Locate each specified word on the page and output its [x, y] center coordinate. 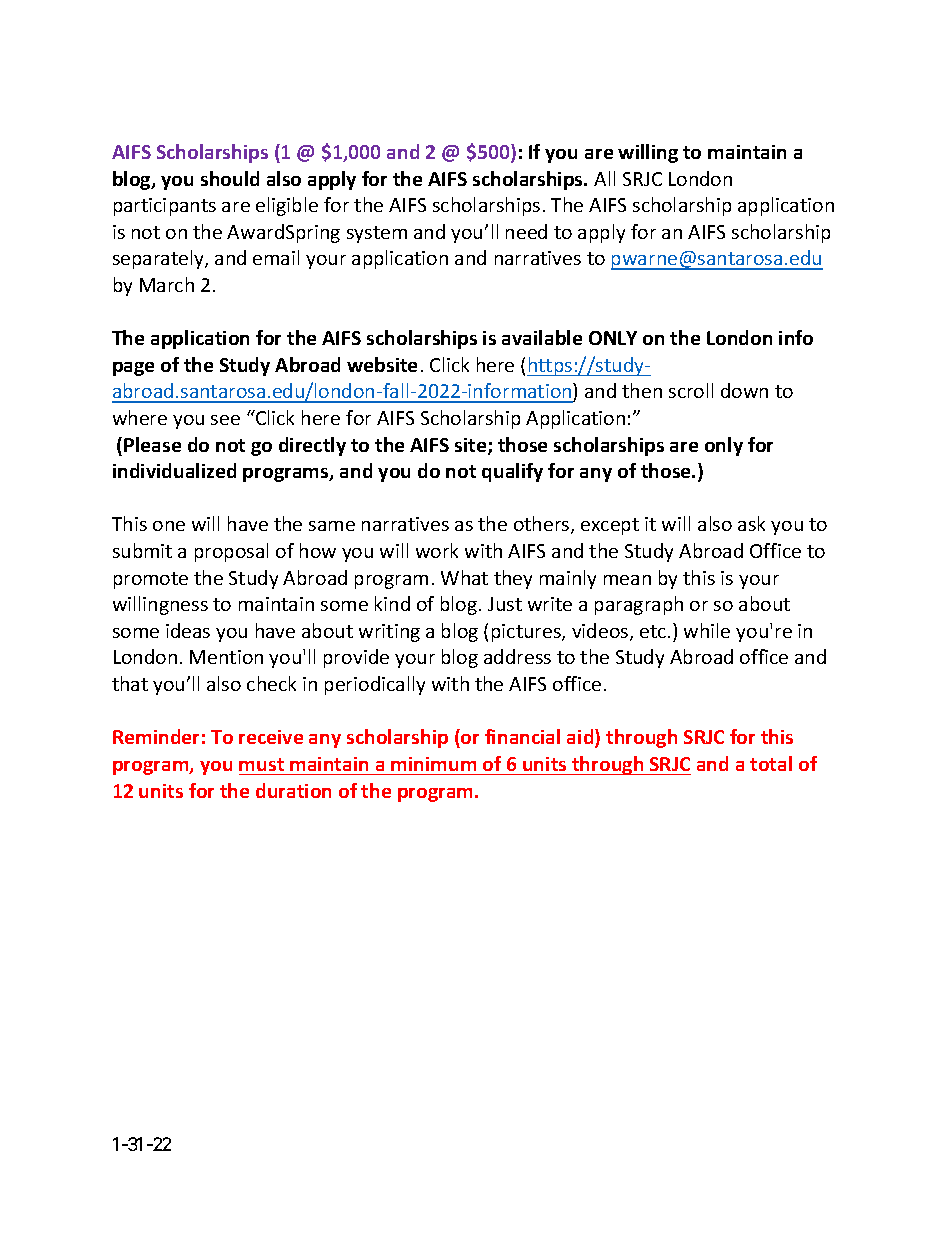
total [771, 763]
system [377, 234]
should [230, 178]
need [526, 231]
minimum [433, 764]
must [261, 764]
